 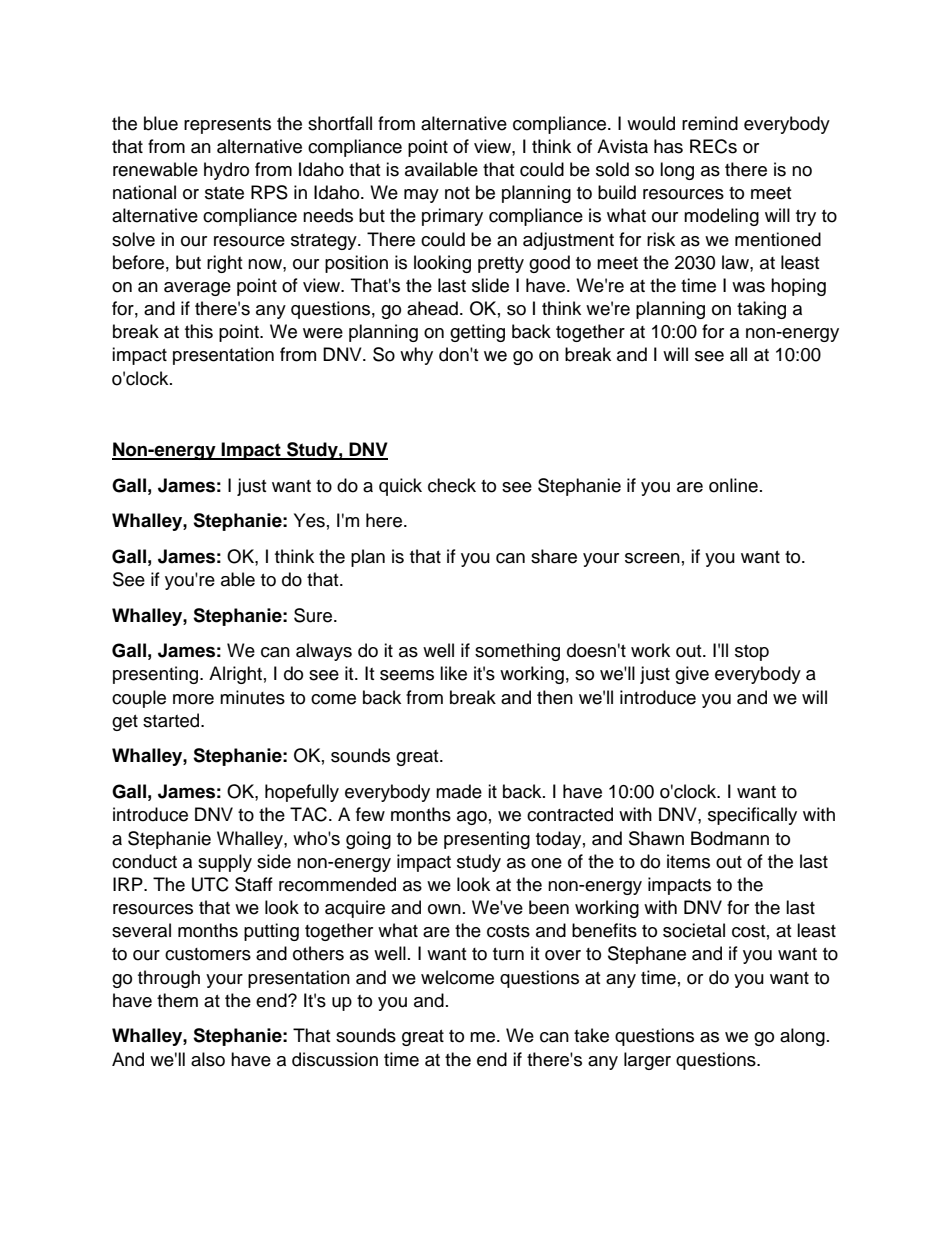 I want to click on hydro, so click(x=226, y=171).
